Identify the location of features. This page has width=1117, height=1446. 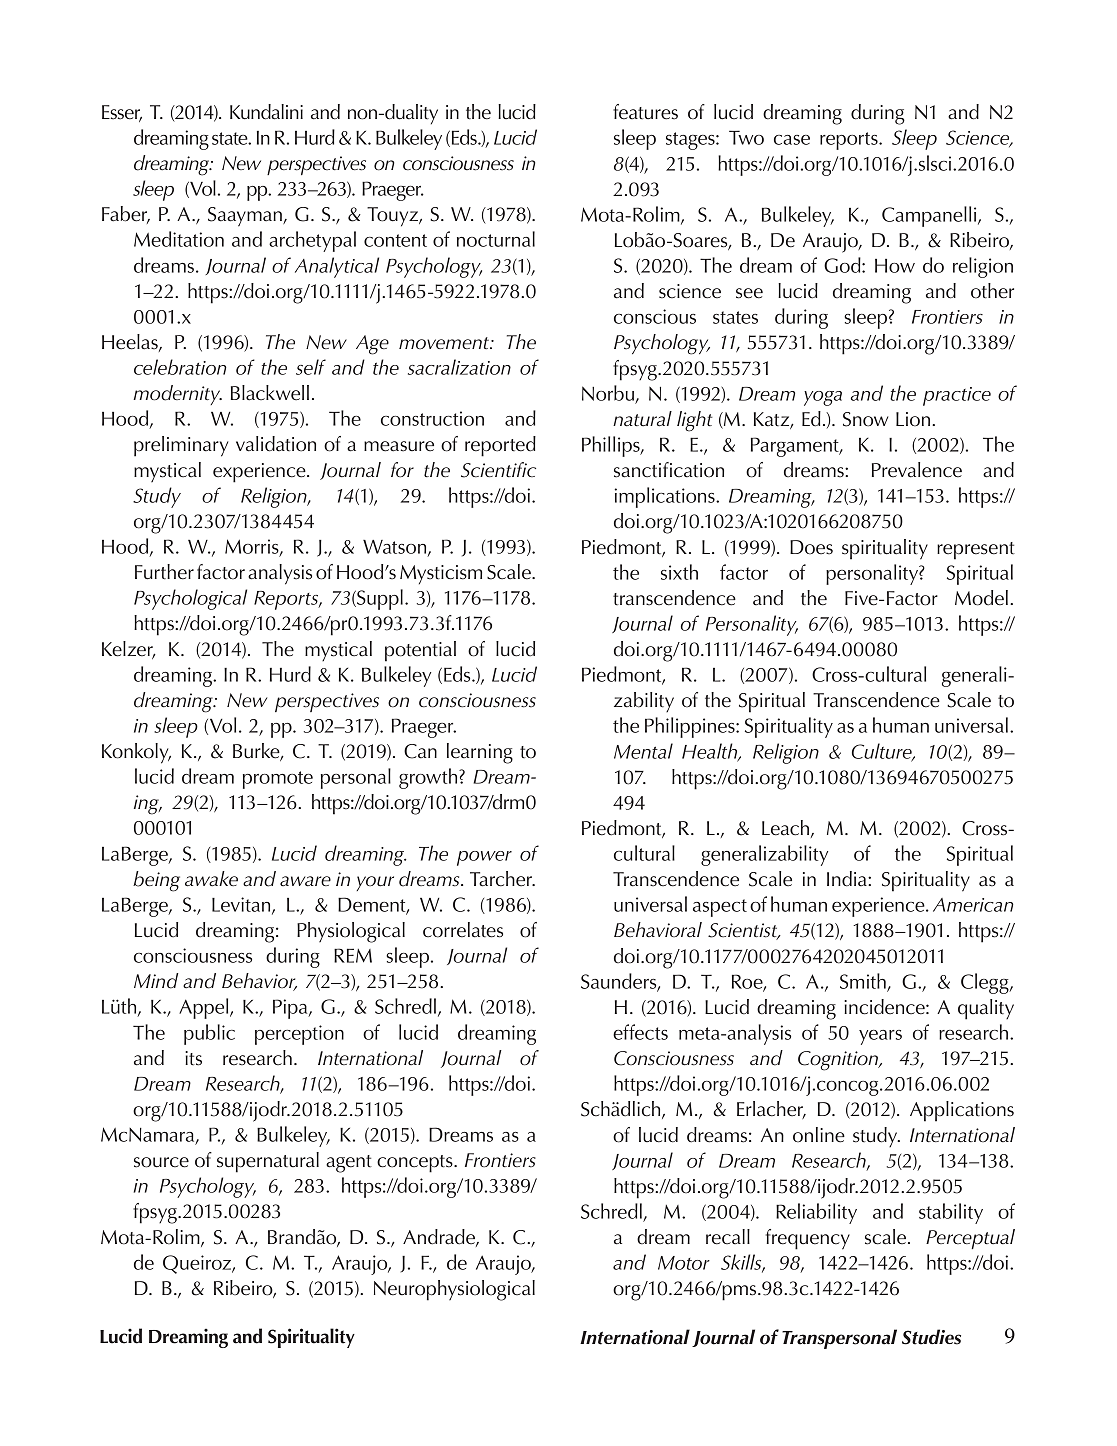
(645, 112).
